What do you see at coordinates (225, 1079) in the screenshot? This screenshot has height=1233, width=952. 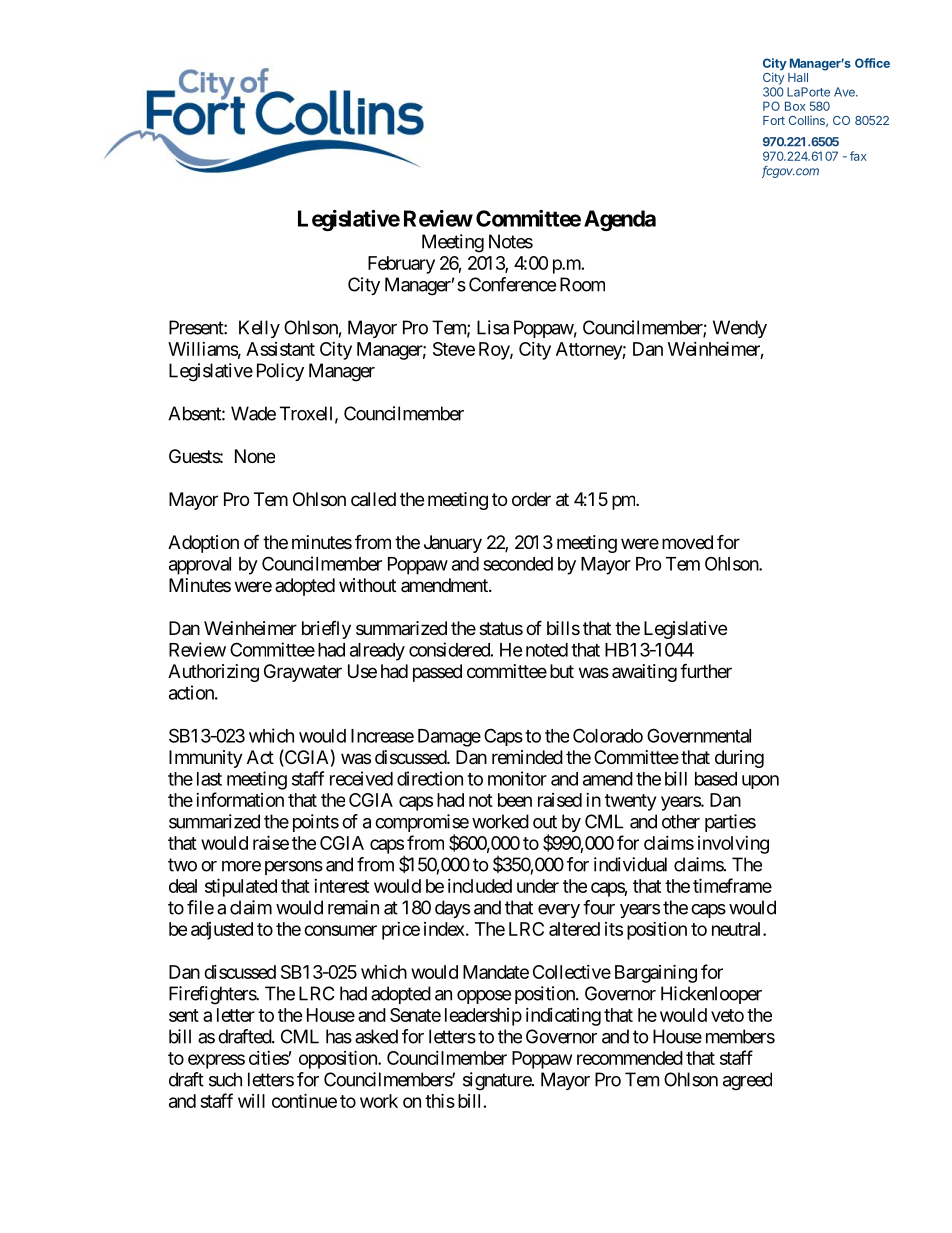 I see `such` at bounding box center [225, 1079].
